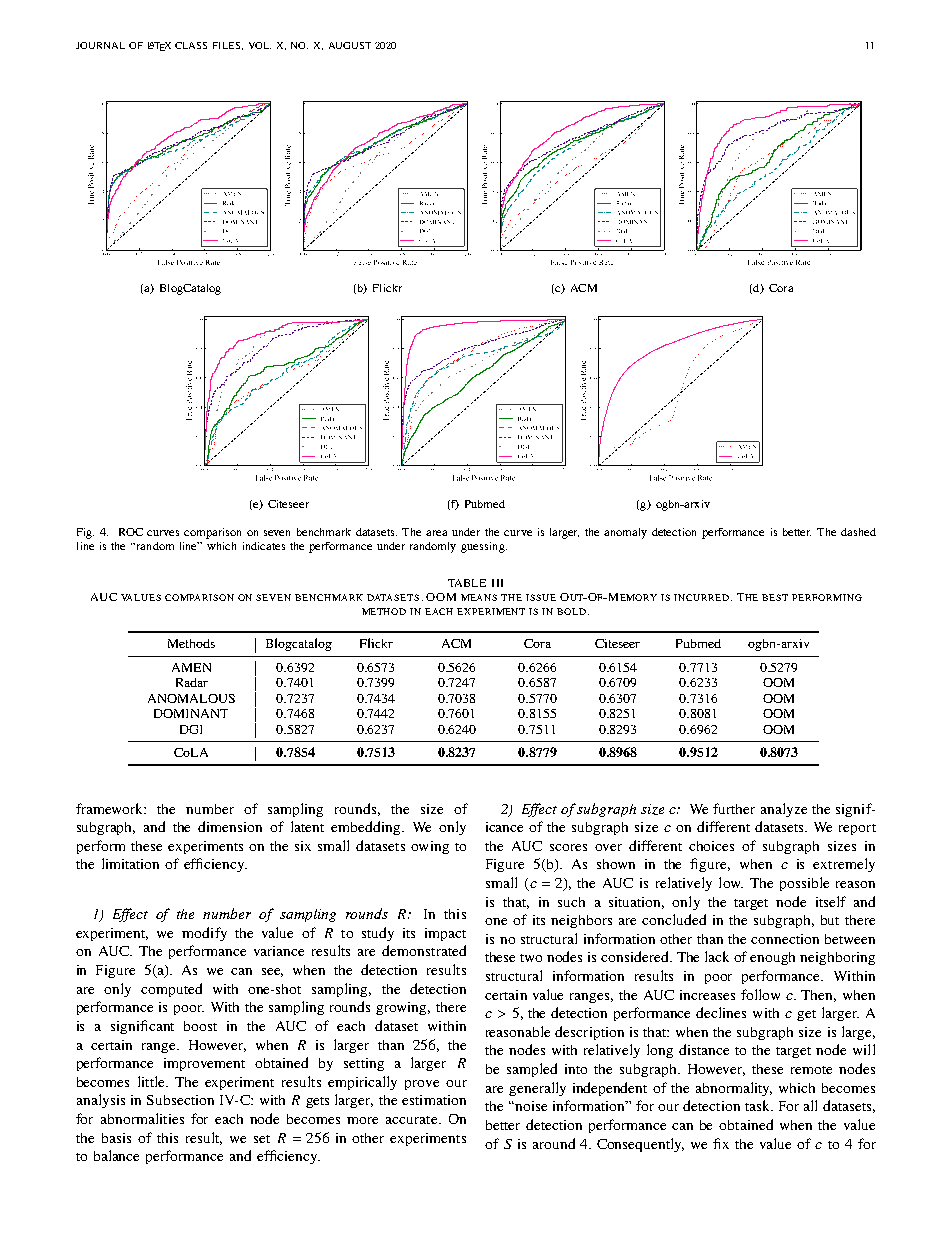  Describe the element at coordinates (479, 597) in the screenshot. I see `MEANS` at that location.
